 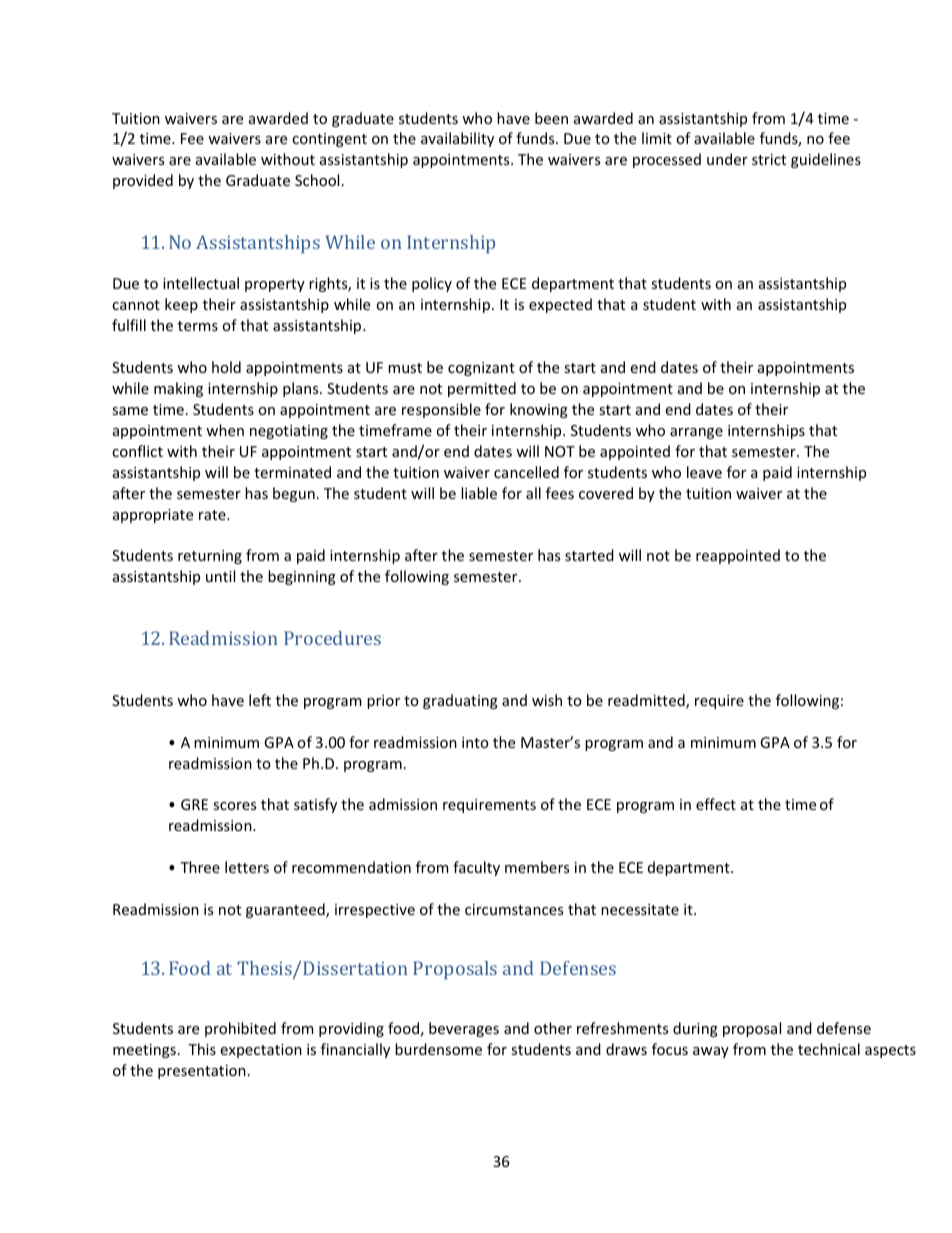 I want to click on members, so click(x=537, y=867).
